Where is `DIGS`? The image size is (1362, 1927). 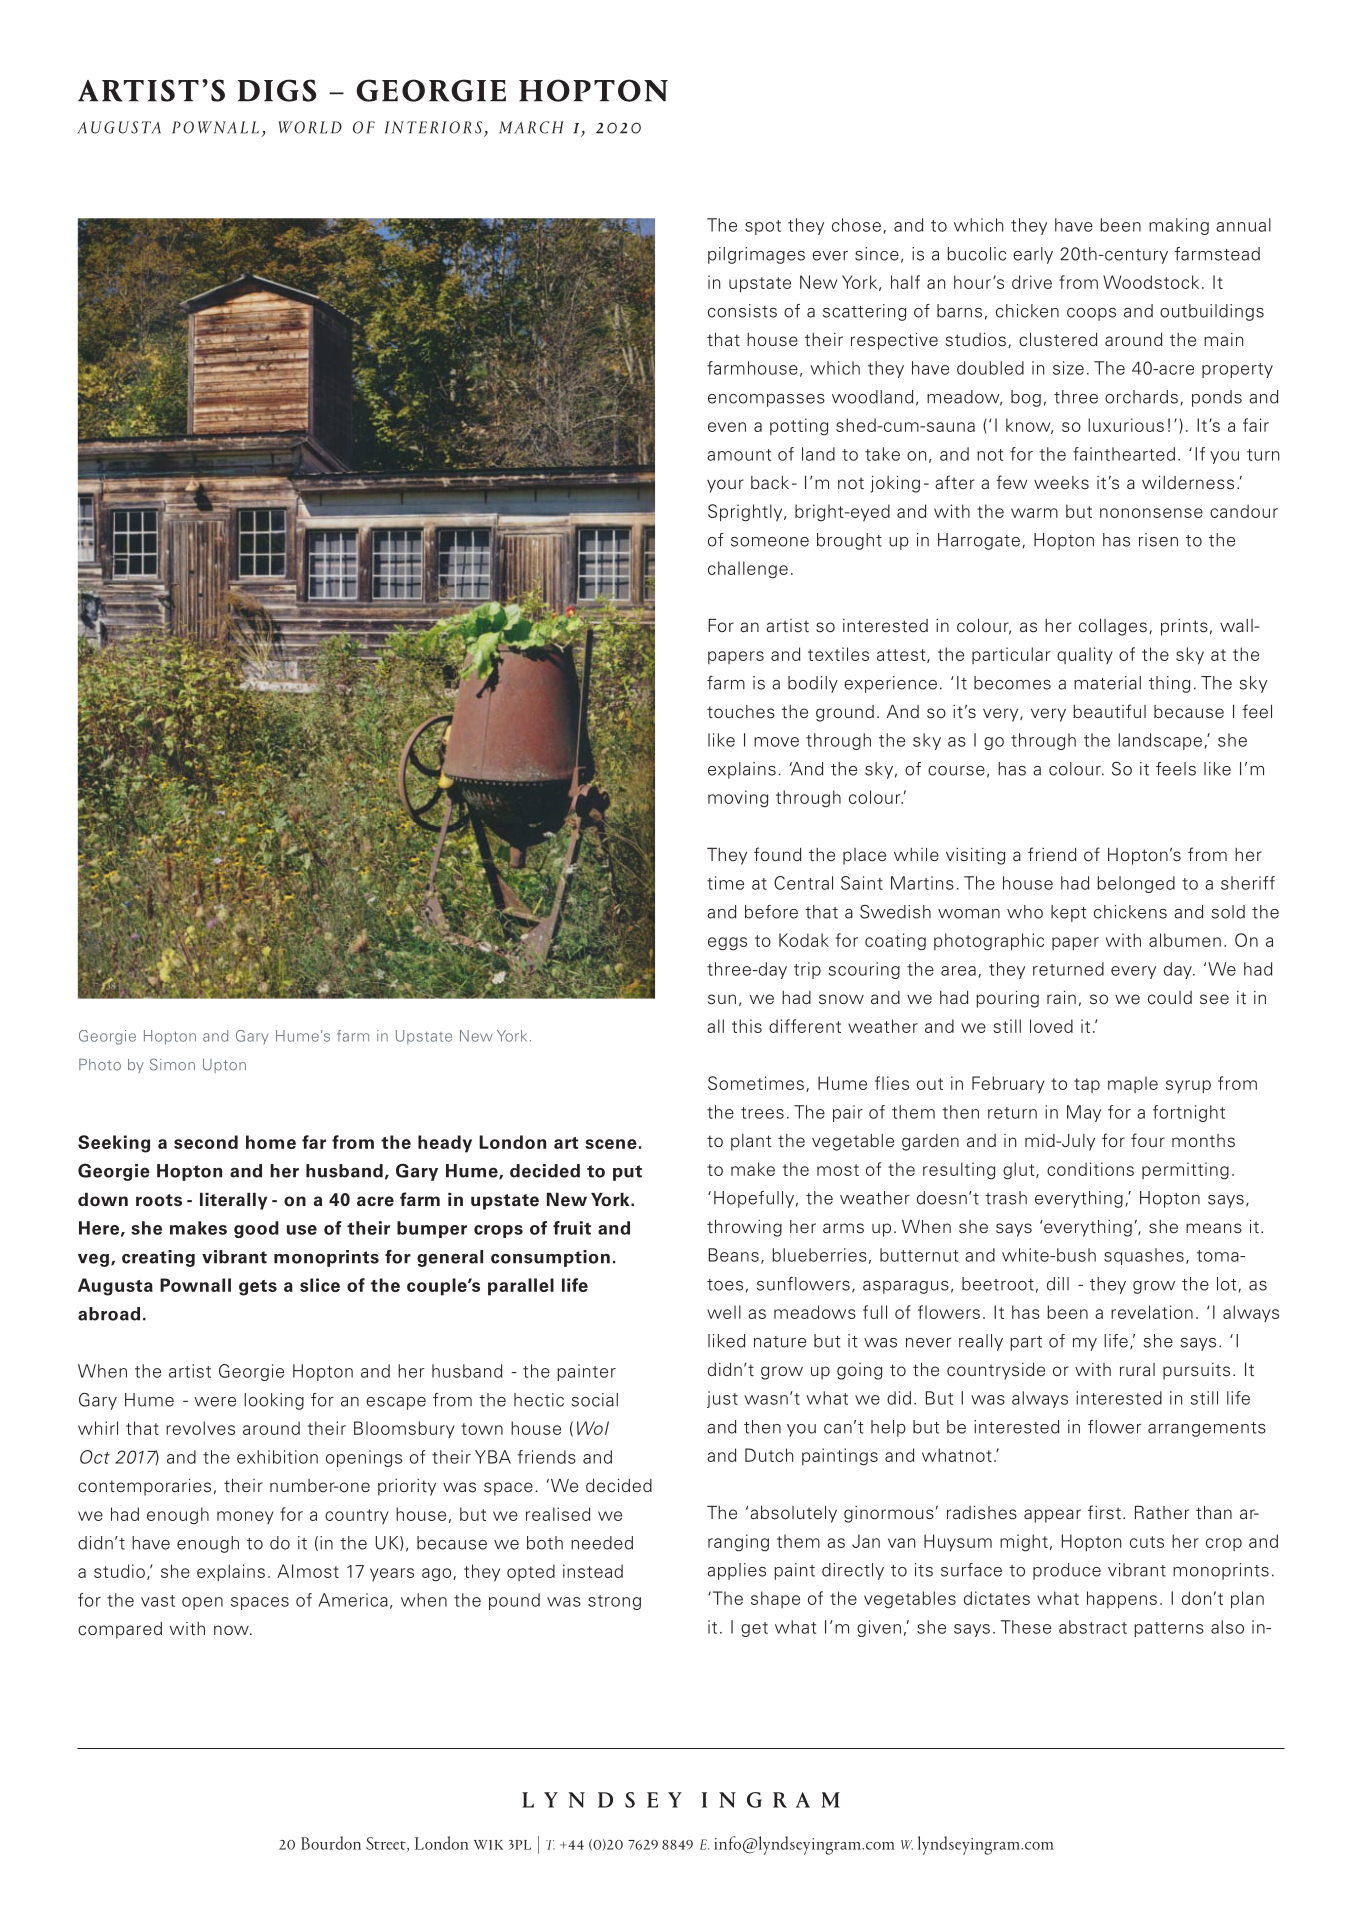
DIGS is located at coordinates (277, 90).
